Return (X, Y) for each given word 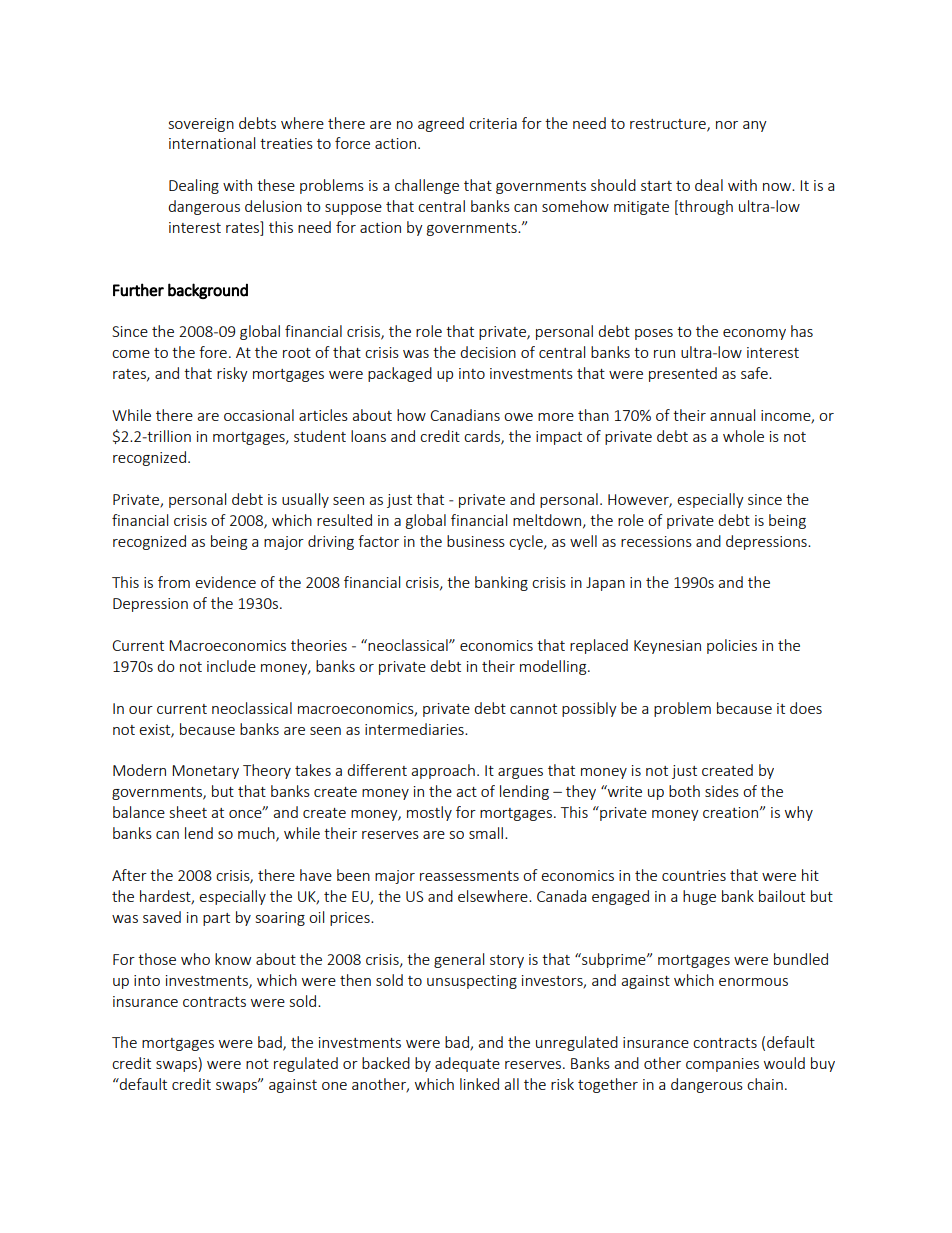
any (755, 126)
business (476, 541)
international (212, 143)
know (233, 959)
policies (732, 646)
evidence (225, 582)
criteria (493, 123)
